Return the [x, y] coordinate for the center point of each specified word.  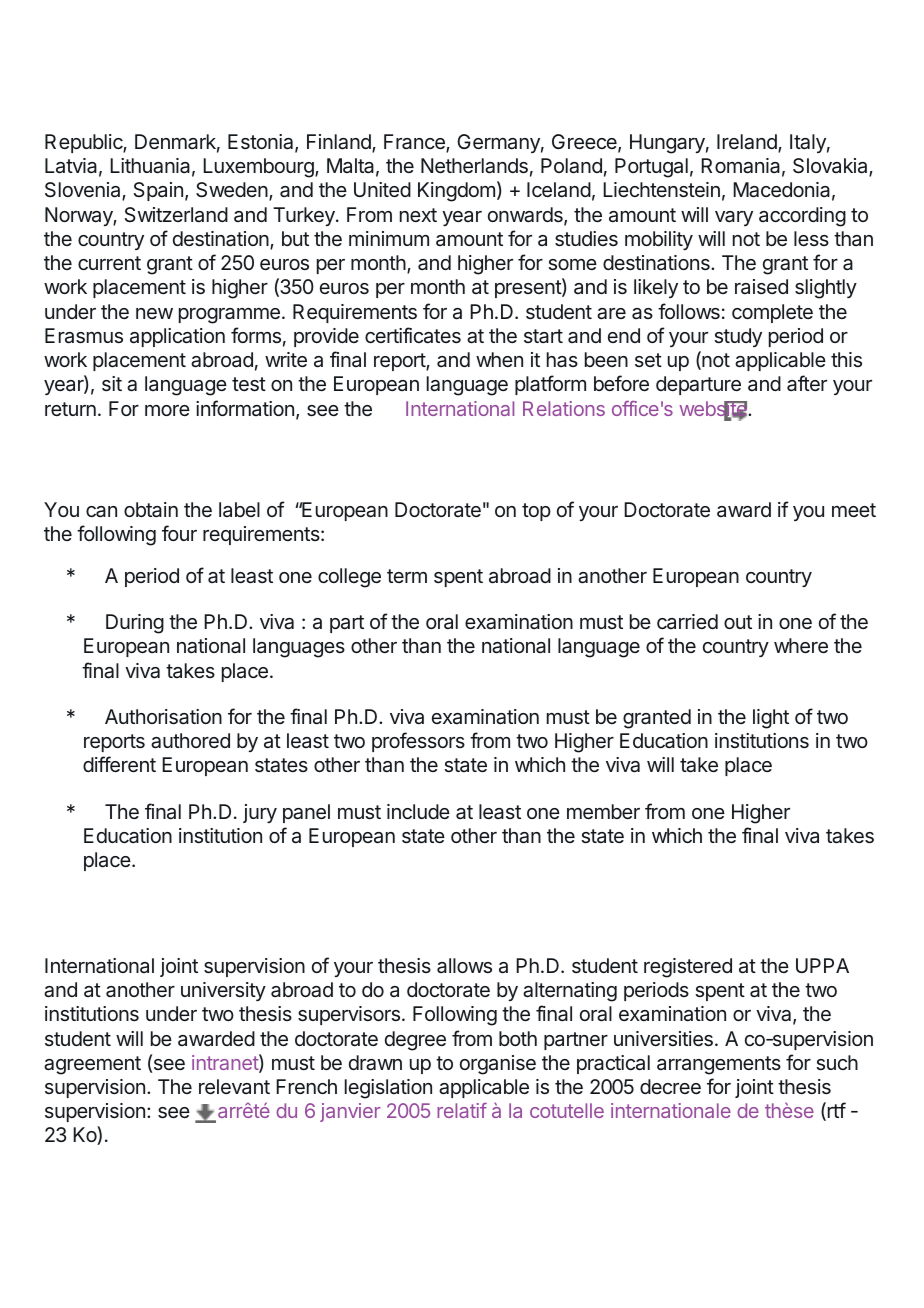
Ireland [748, 143]
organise [498, 1065]
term [407, 576]
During [135, 624]
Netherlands [474, 166]
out [738, 622]
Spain [158, 191]
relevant [234, 1086]
